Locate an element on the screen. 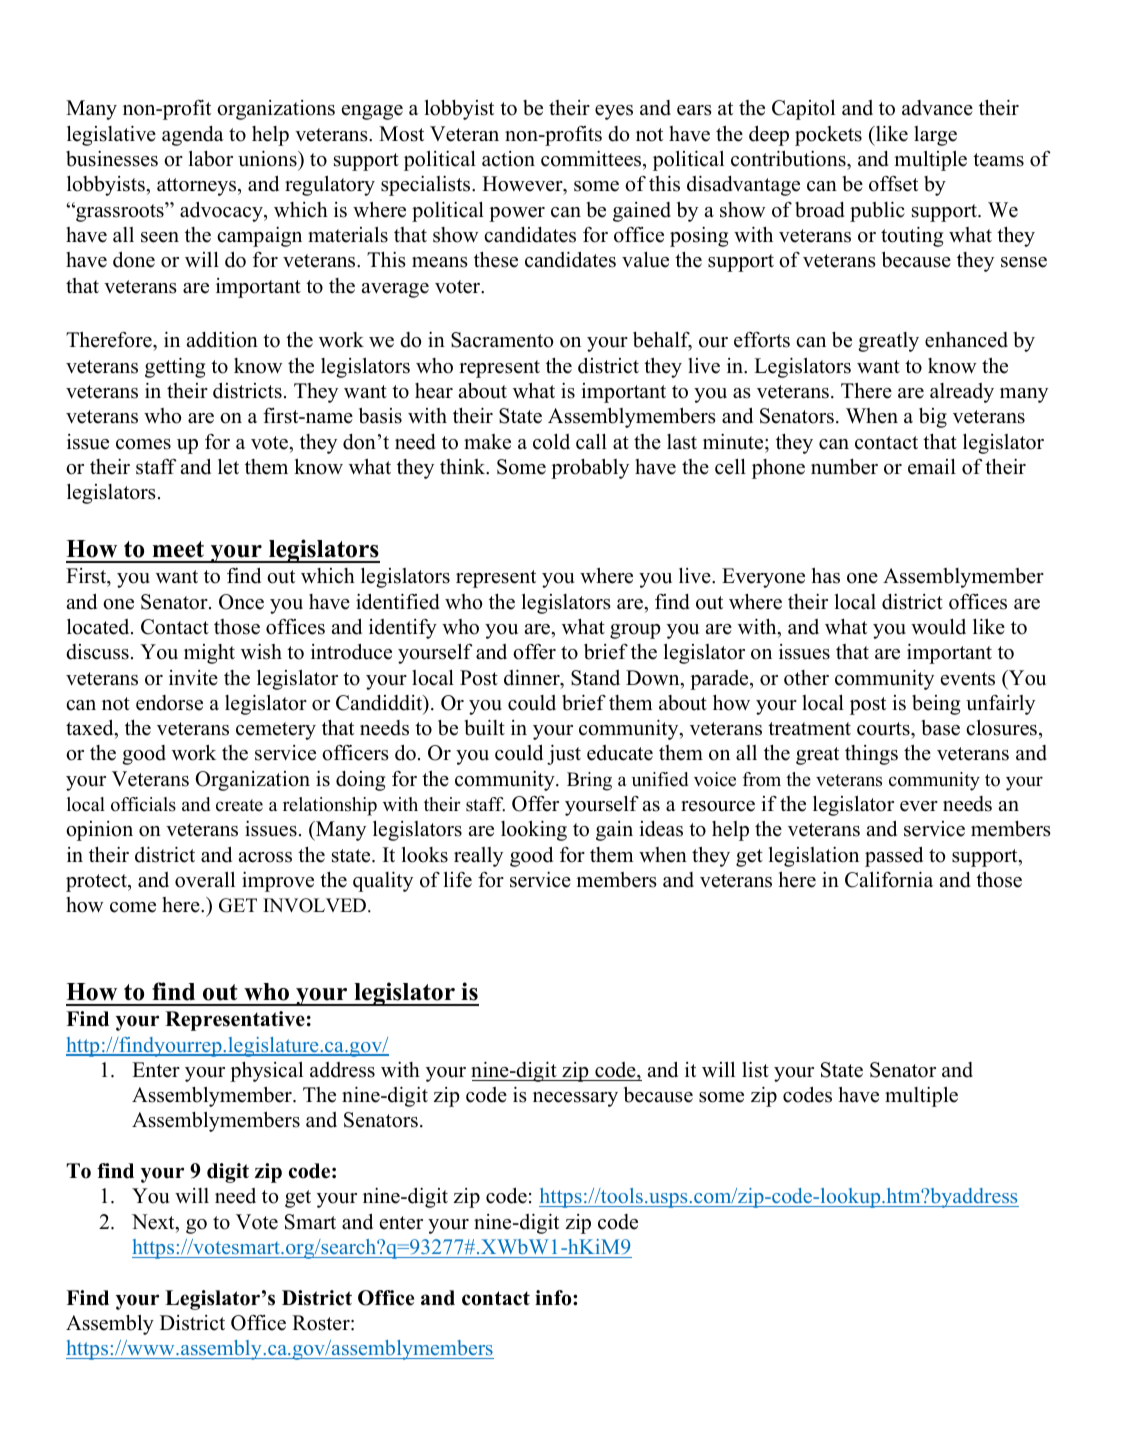 The image size is (1122, 1452). committees is located at coordinates (592, 159).
